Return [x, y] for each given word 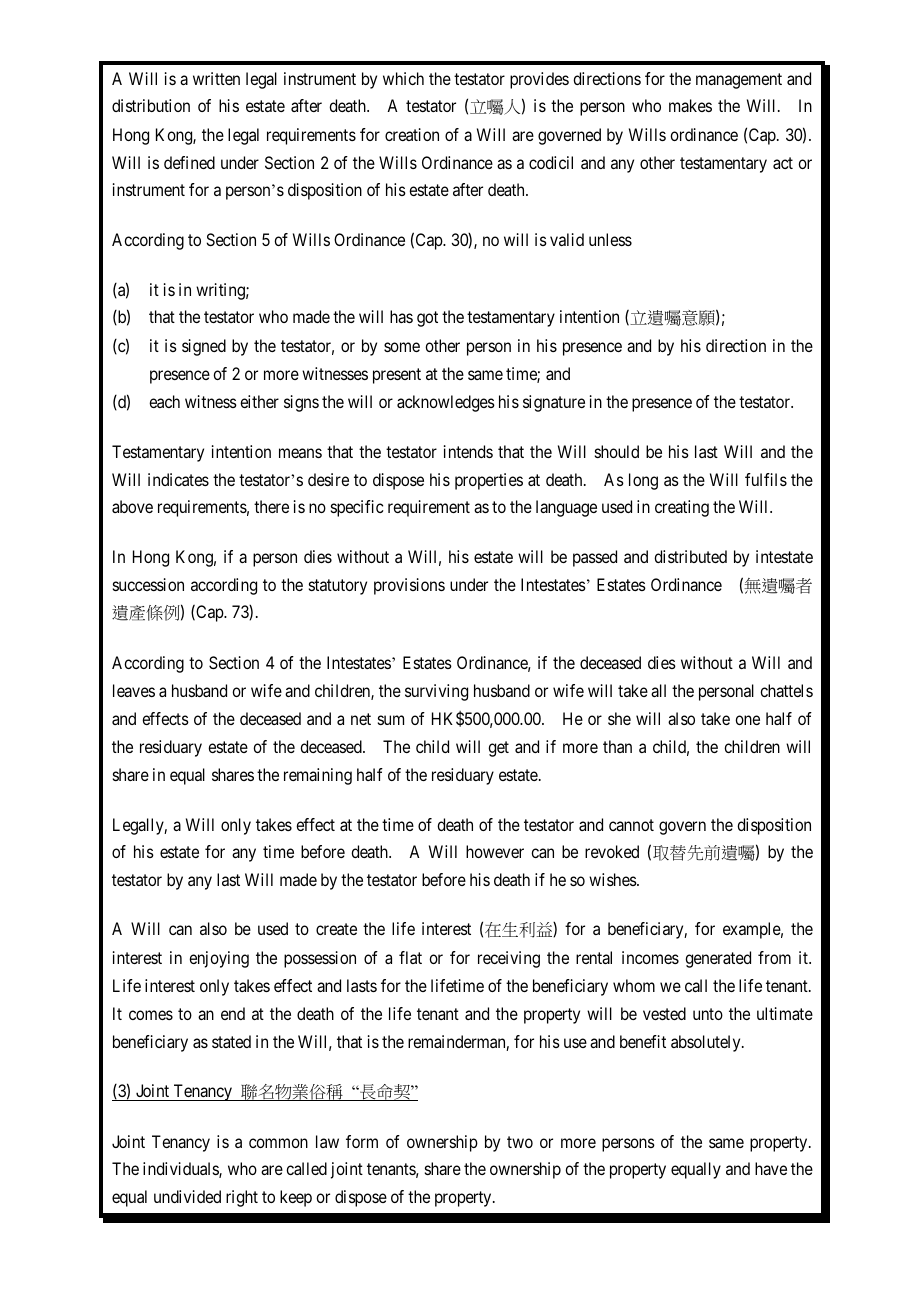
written [216, 78]
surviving [436, 692]
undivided [187, 1196]
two [520, 1142]
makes [690, 105]
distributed [690, 556]
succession [148, 584]
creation [412, 134]
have [771, 1168]
